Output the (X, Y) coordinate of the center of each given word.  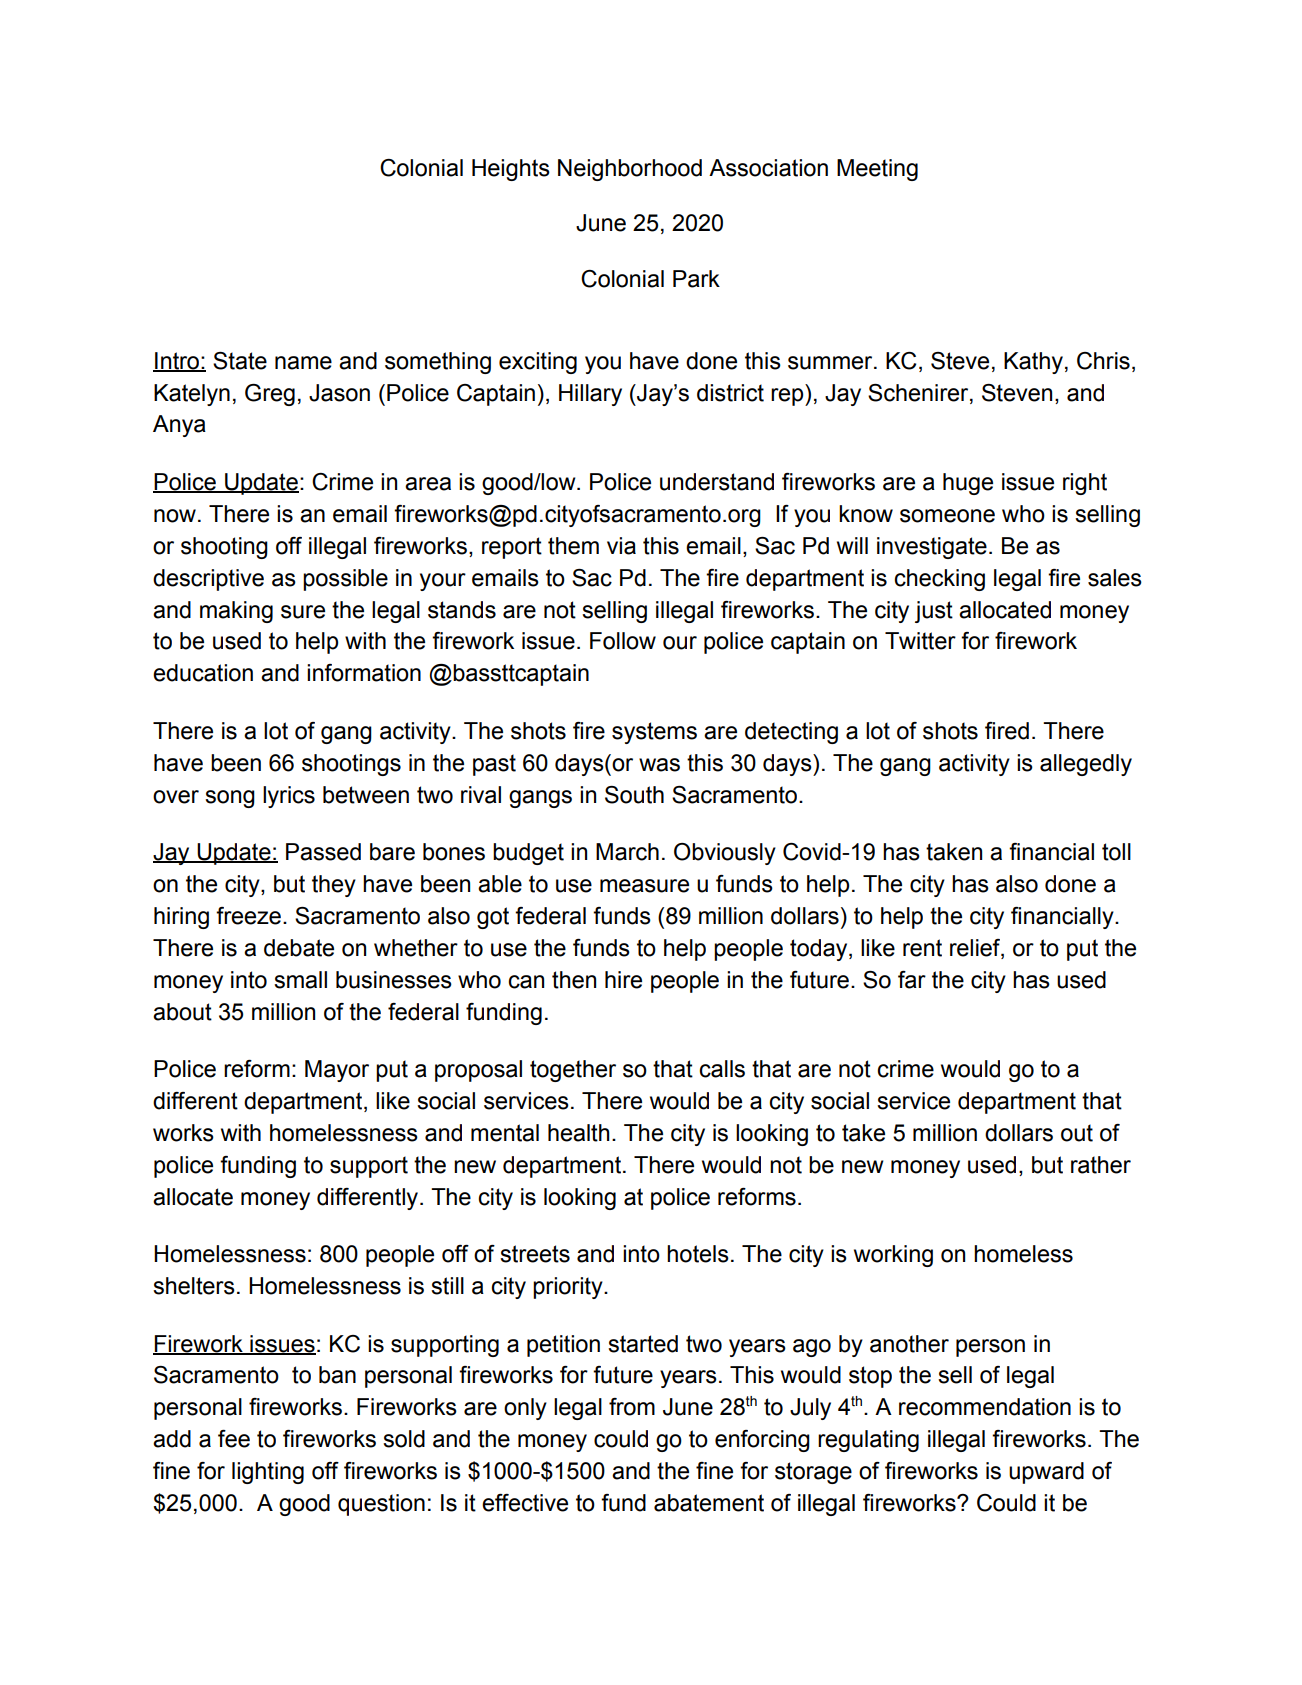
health (579, 1133)
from (632, 1407)
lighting (268, 1473)
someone (947, 516)
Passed (323, 852)
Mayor (337, 1071)
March (627, 852)
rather (1101, 1165)
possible (345, 580)
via (621, 546)
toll (1116, 852)
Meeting (877, 170)
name (303, 363)
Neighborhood (630, 170)
